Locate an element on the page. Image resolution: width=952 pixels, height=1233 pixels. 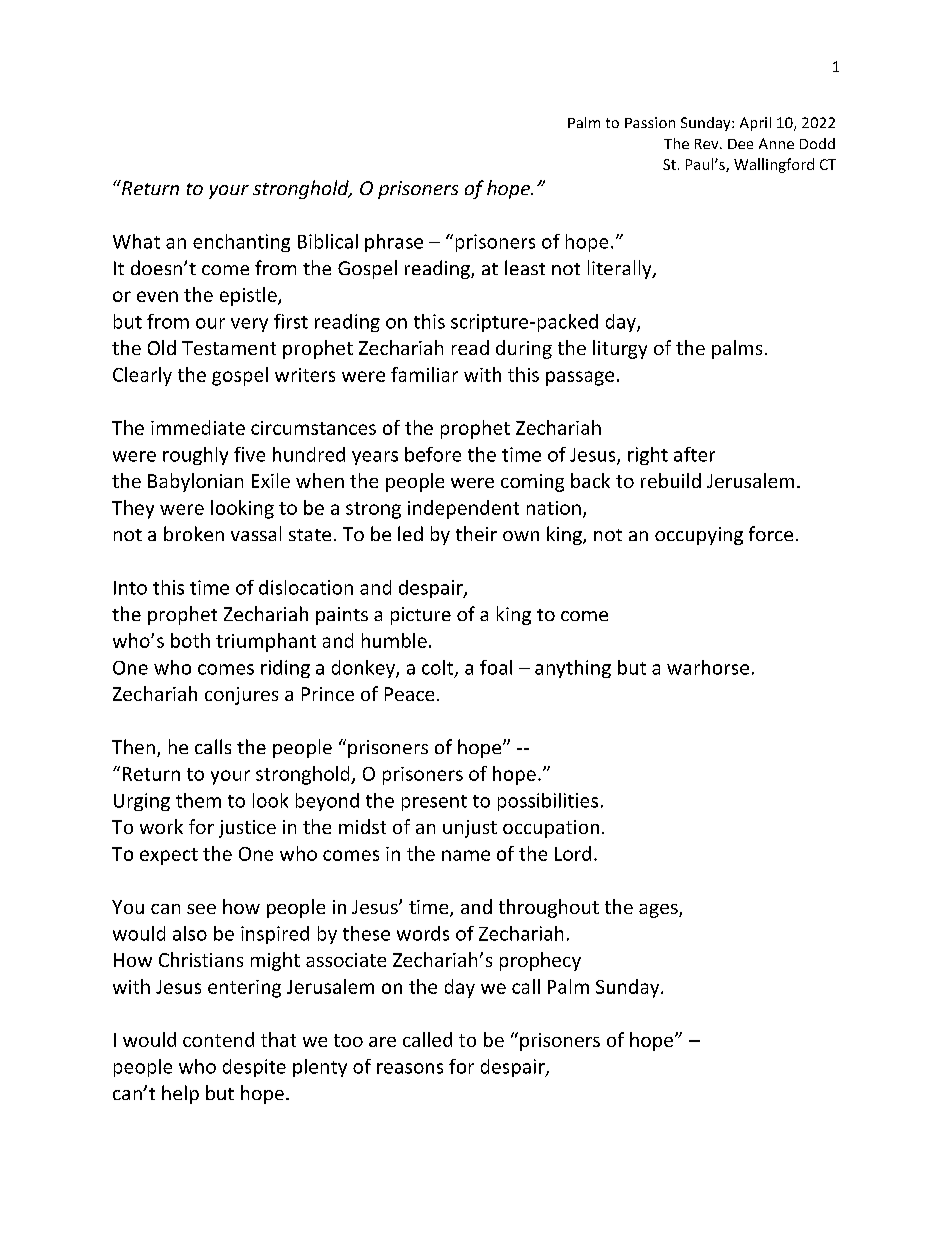
enchanting is located at coordinates (241, 243).
